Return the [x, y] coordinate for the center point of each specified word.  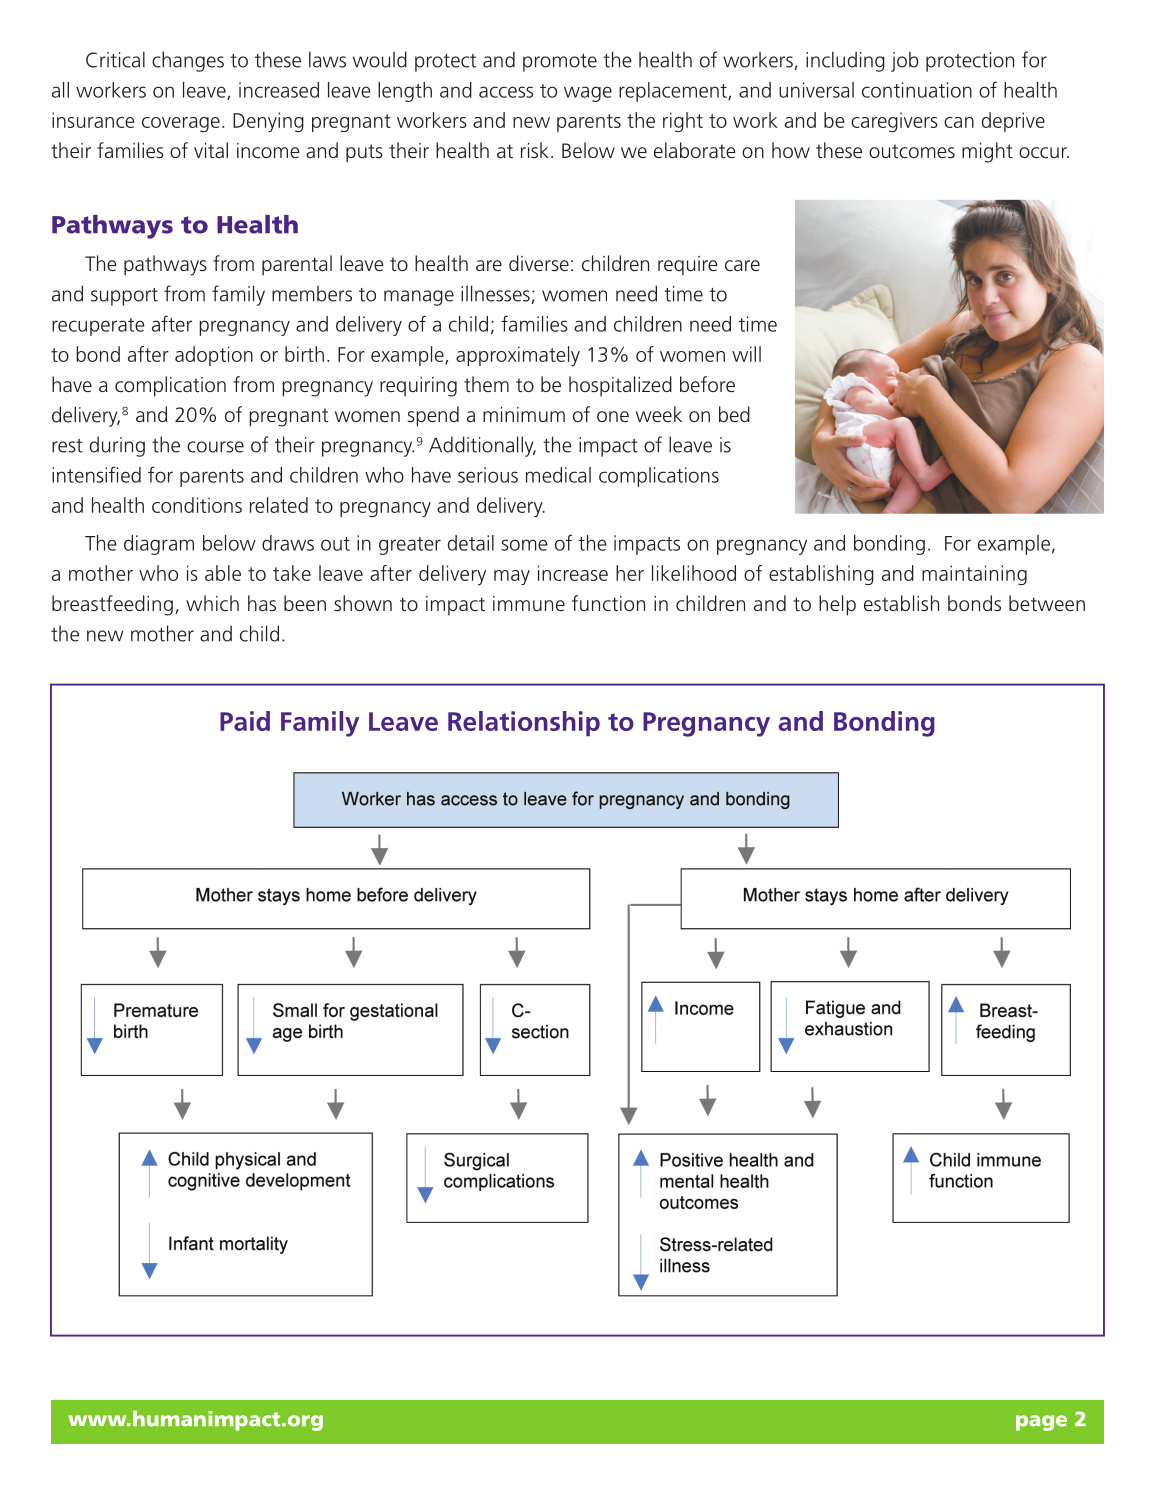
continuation [917, 90]
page [1041, 1423]
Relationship [524, 724]
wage [588, 94]
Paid [245, 721]
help [837, 605]
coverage [181, 124]
